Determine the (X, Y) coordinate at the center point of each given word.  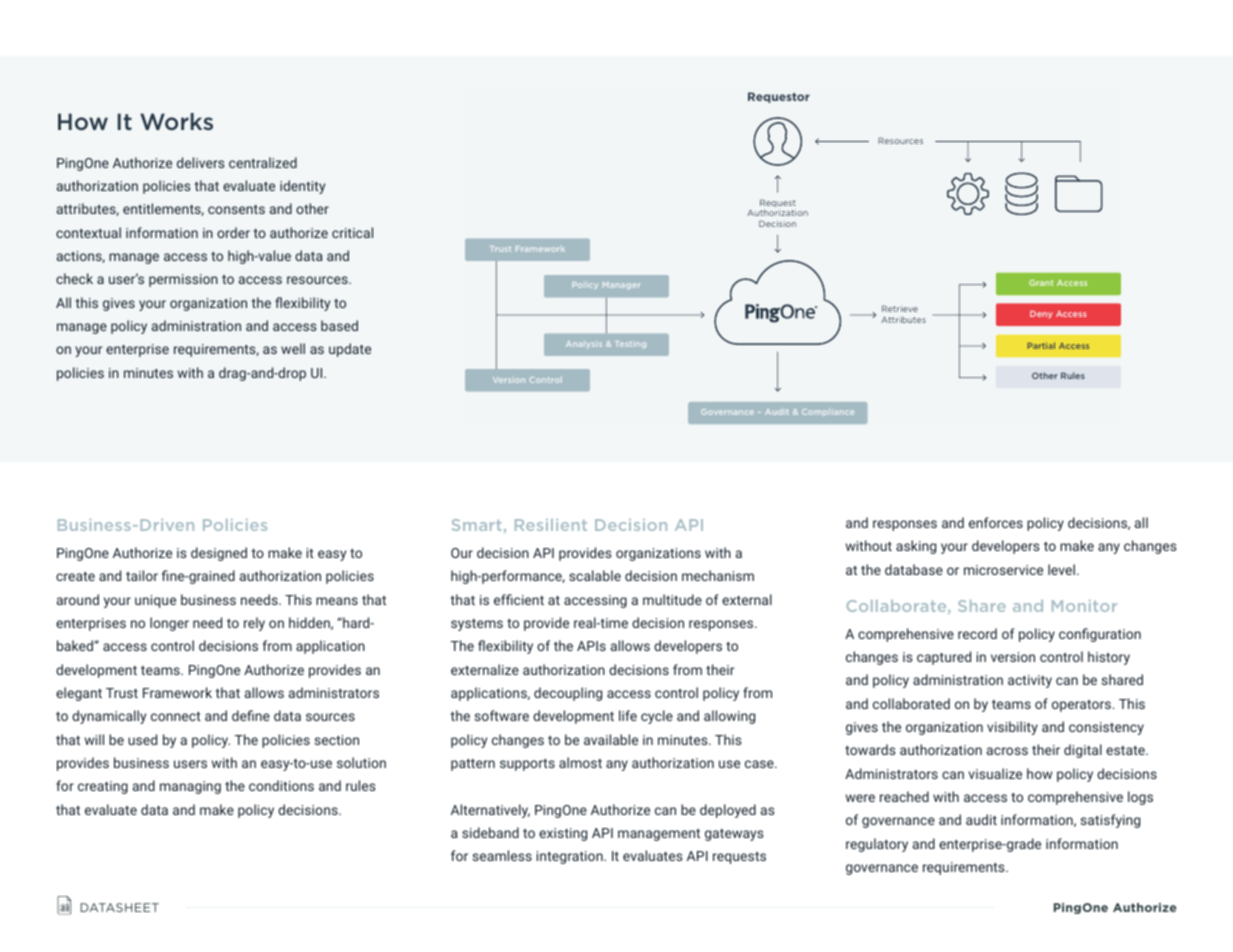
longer (169, 624)
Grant (1041, 283)
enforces (996, 522)
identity (302, 187)
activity (1030, 681)
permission (183, 280)
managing (190, 787)
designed (219, 554)
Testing (630, 344)
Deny (1041, 314)
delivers (200, 162)
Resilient (551, 525)
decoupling (568, 694)
